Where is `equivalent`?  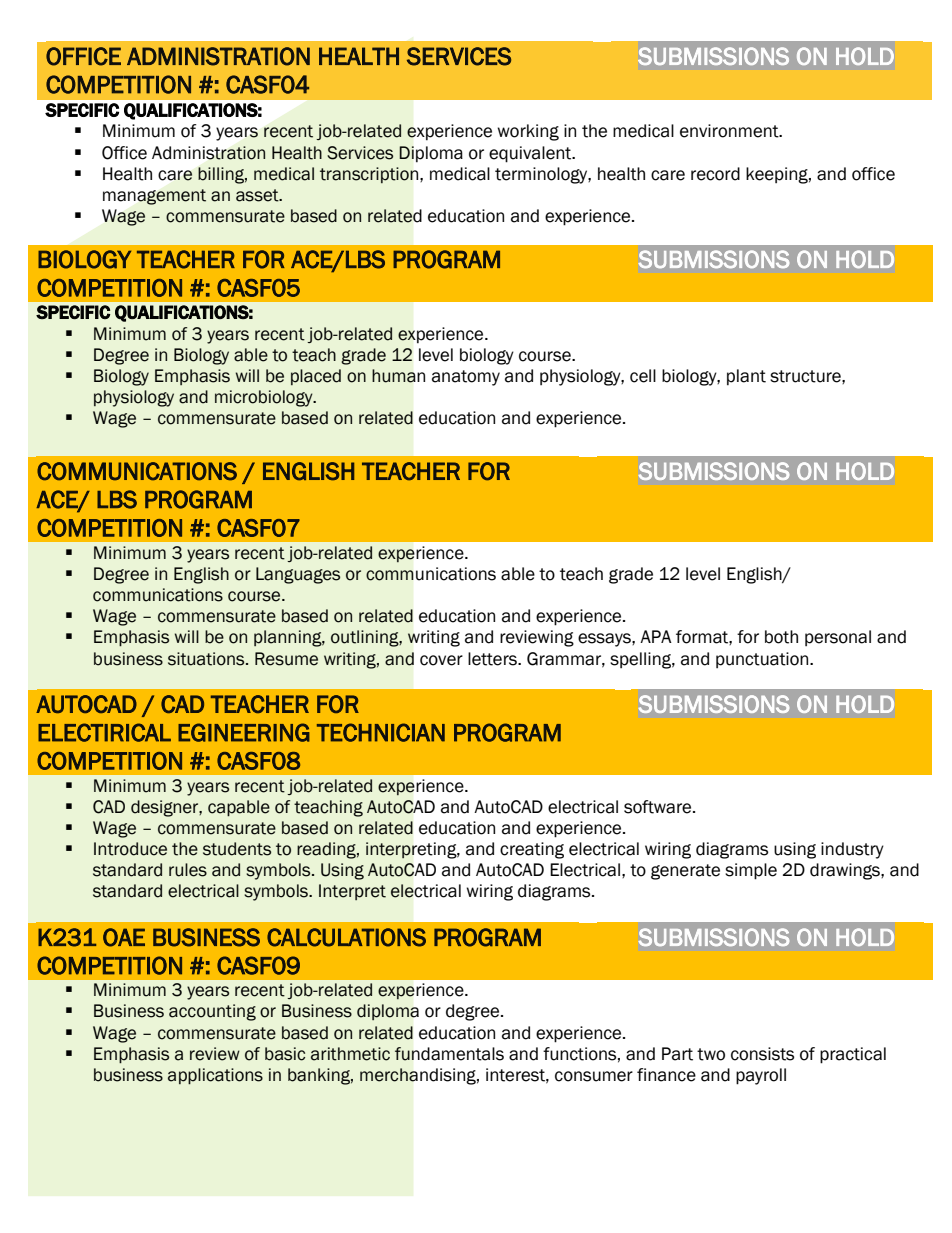
equivalent is located at coordinates (531, 154).
